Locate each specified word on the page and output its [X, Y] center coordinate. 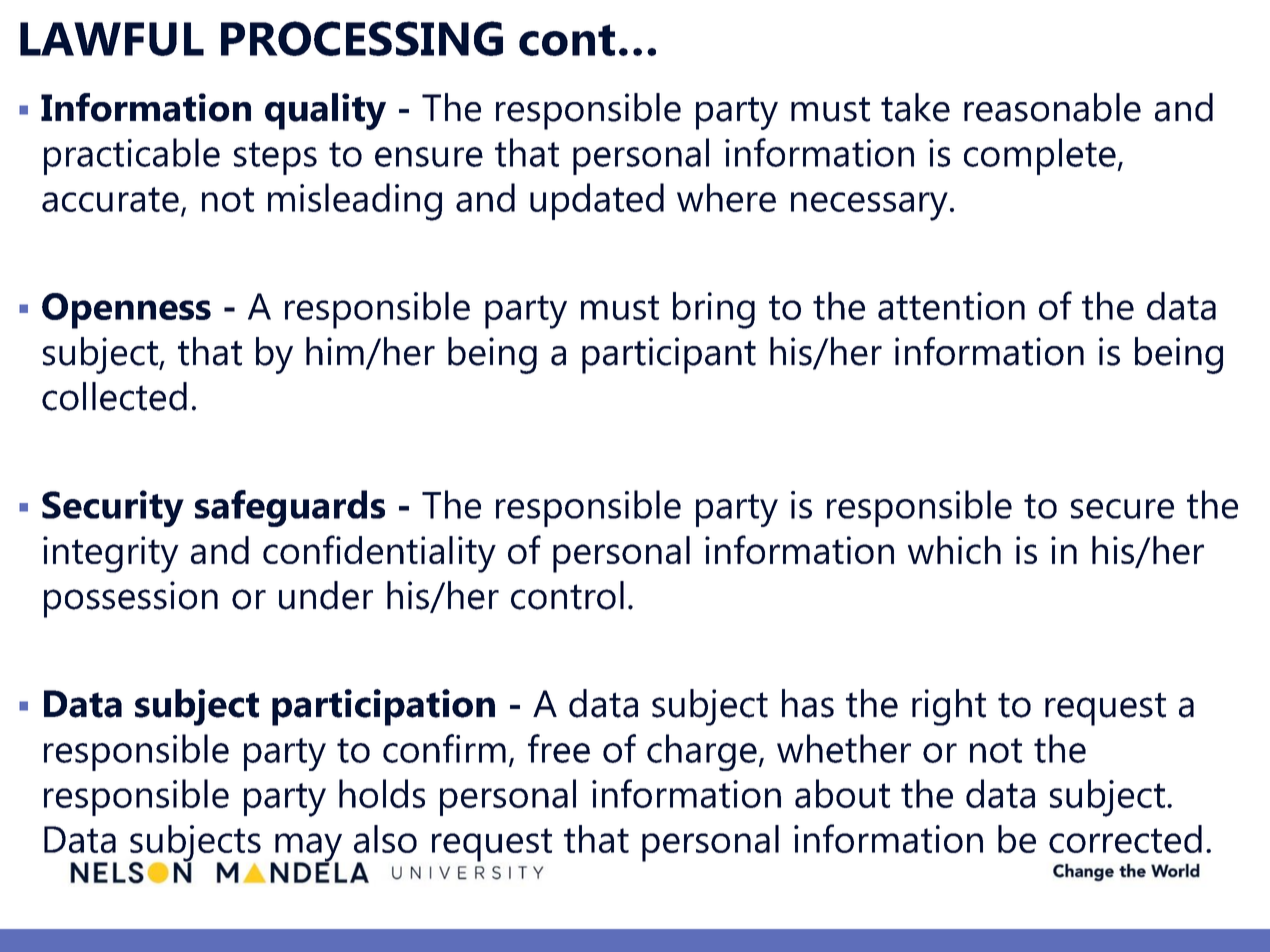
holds [382, 793]
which [954, 550]
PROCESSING [362, 38]
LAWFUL [112, 39]
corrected [1125, 839]
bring [714, 310]
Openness [126, 311]
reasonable [1052, 107]
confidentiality [379, 554]
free [559, 748]
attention [951, 306]
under [326, 595]
